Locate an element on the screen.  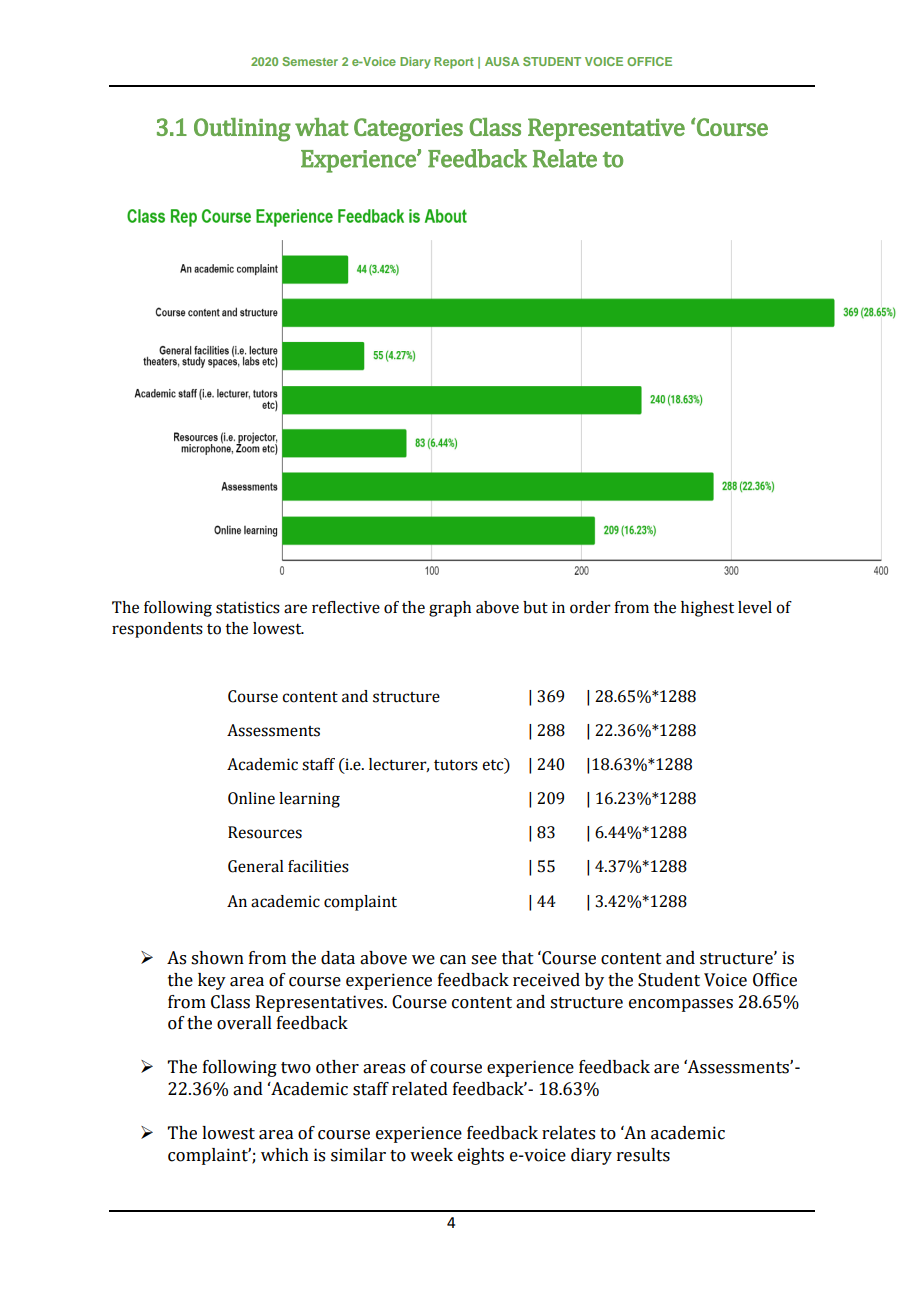
results is located at coordinates (643, 1155).
